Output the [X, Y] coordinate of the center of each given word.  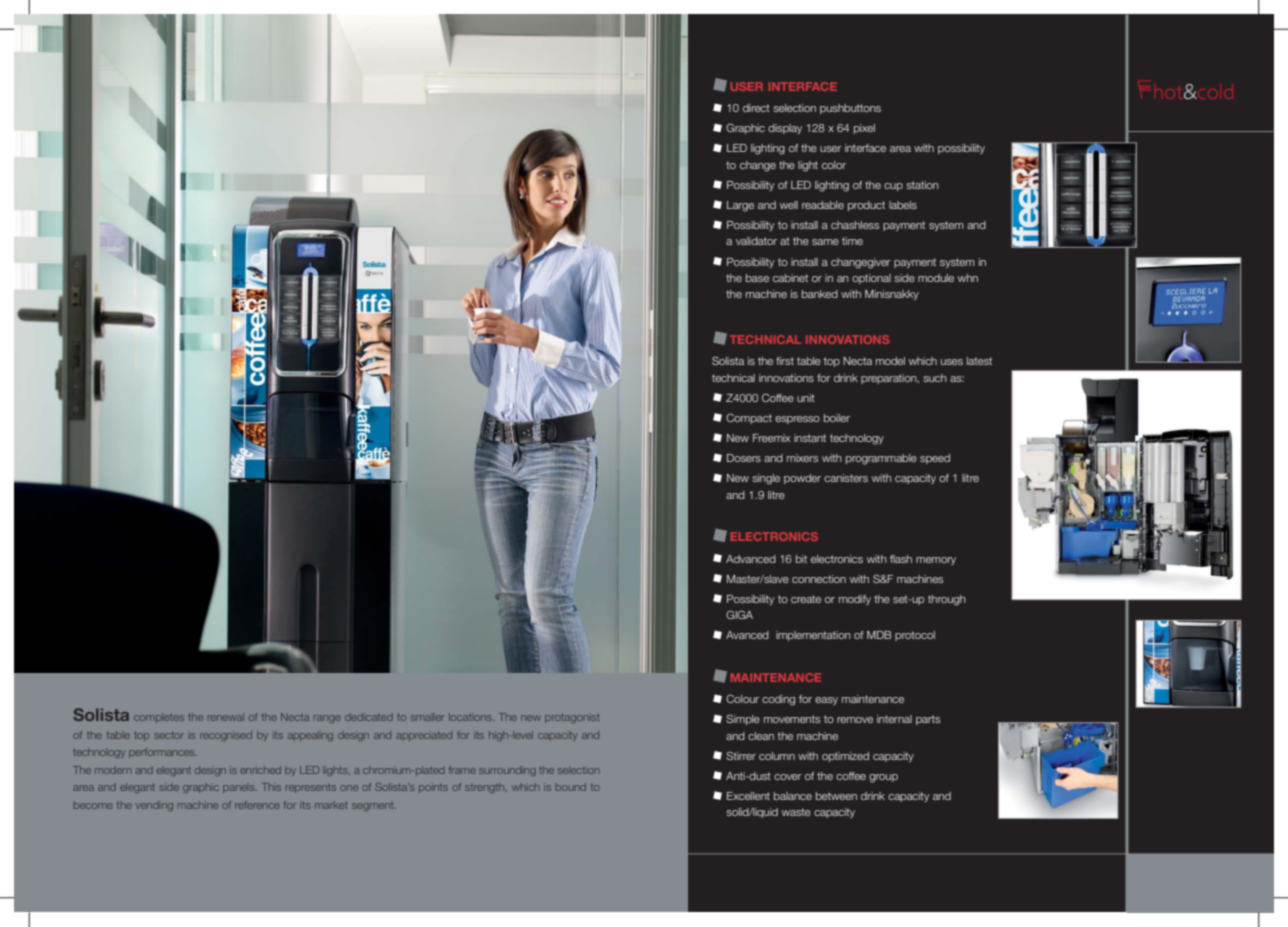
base [757, 278]
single [766, 479]
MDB [879, 635]
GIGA [739, 614]
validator [756, 241]
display [785, 129]
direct [756, 108]
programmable [881, 459]
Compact [749, 418]
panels [240, 789]
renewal [226, 717]
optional [871, 279]
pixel [864, 129]
